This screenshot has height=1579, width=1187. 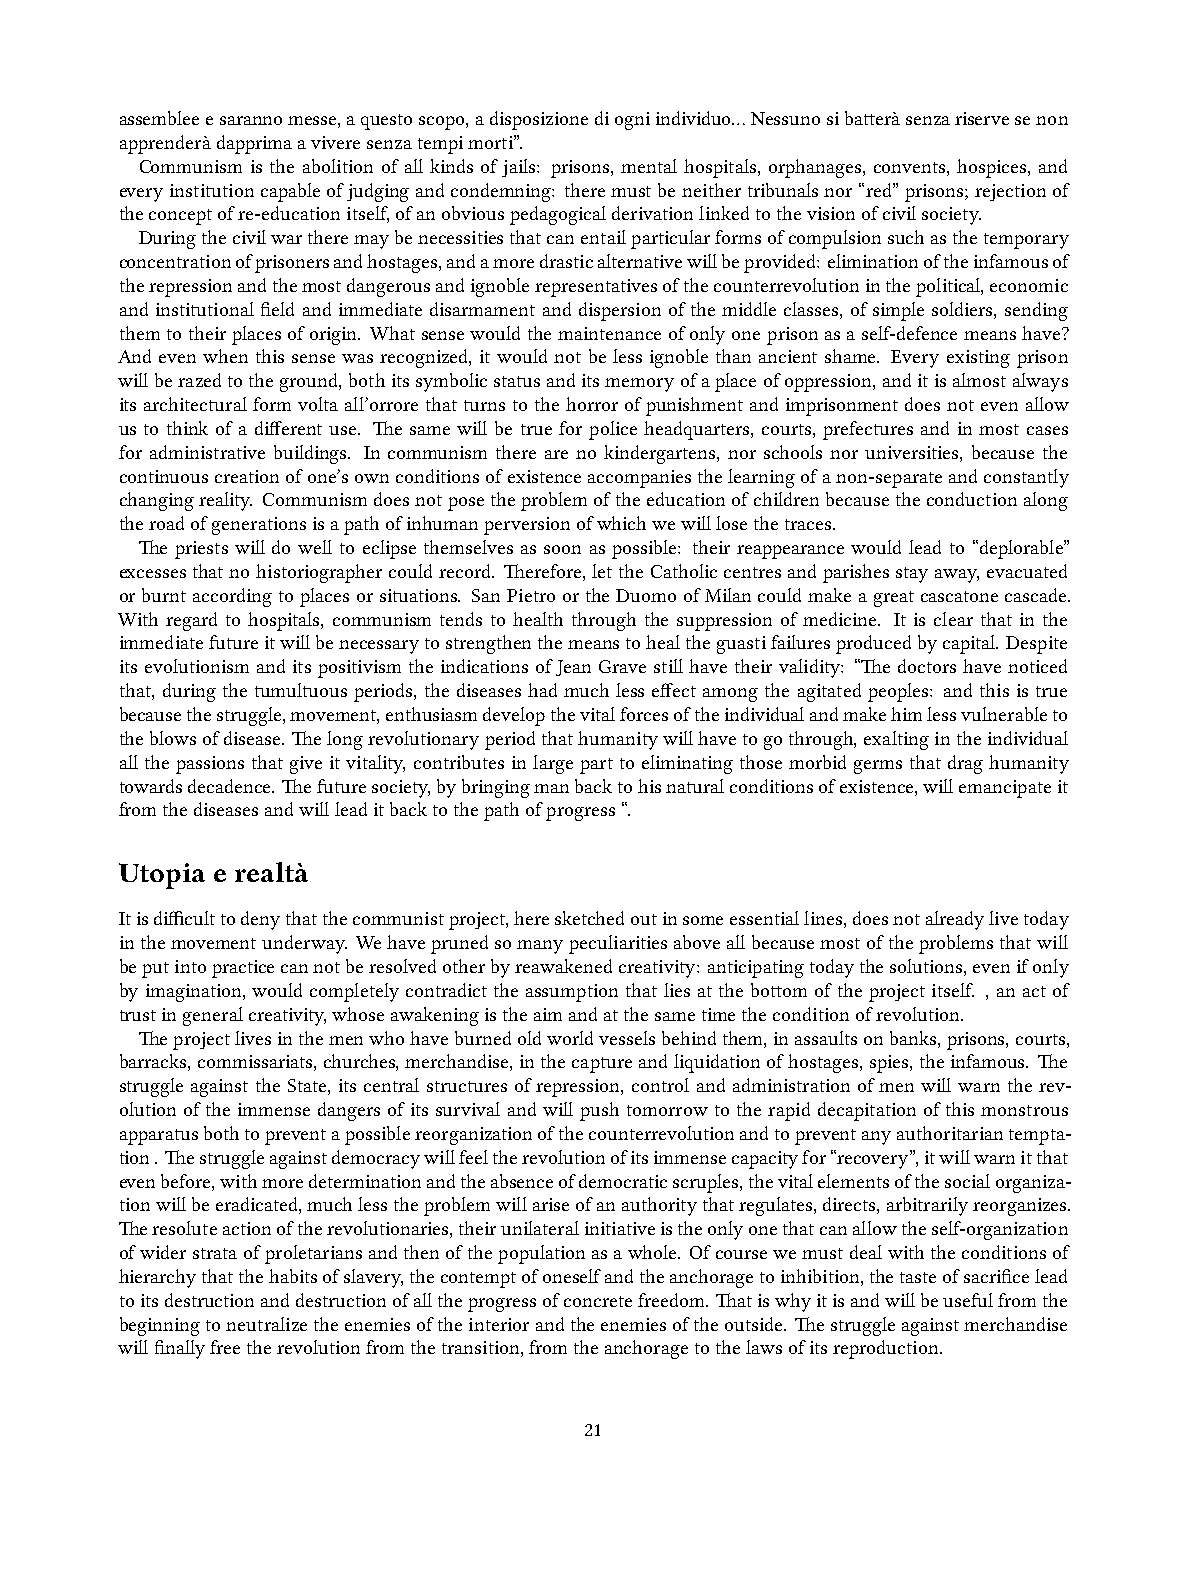 What do you see at coordinates (896, 740) in the screenshot?
I see `exalting` at bounding box center [896, 740].
